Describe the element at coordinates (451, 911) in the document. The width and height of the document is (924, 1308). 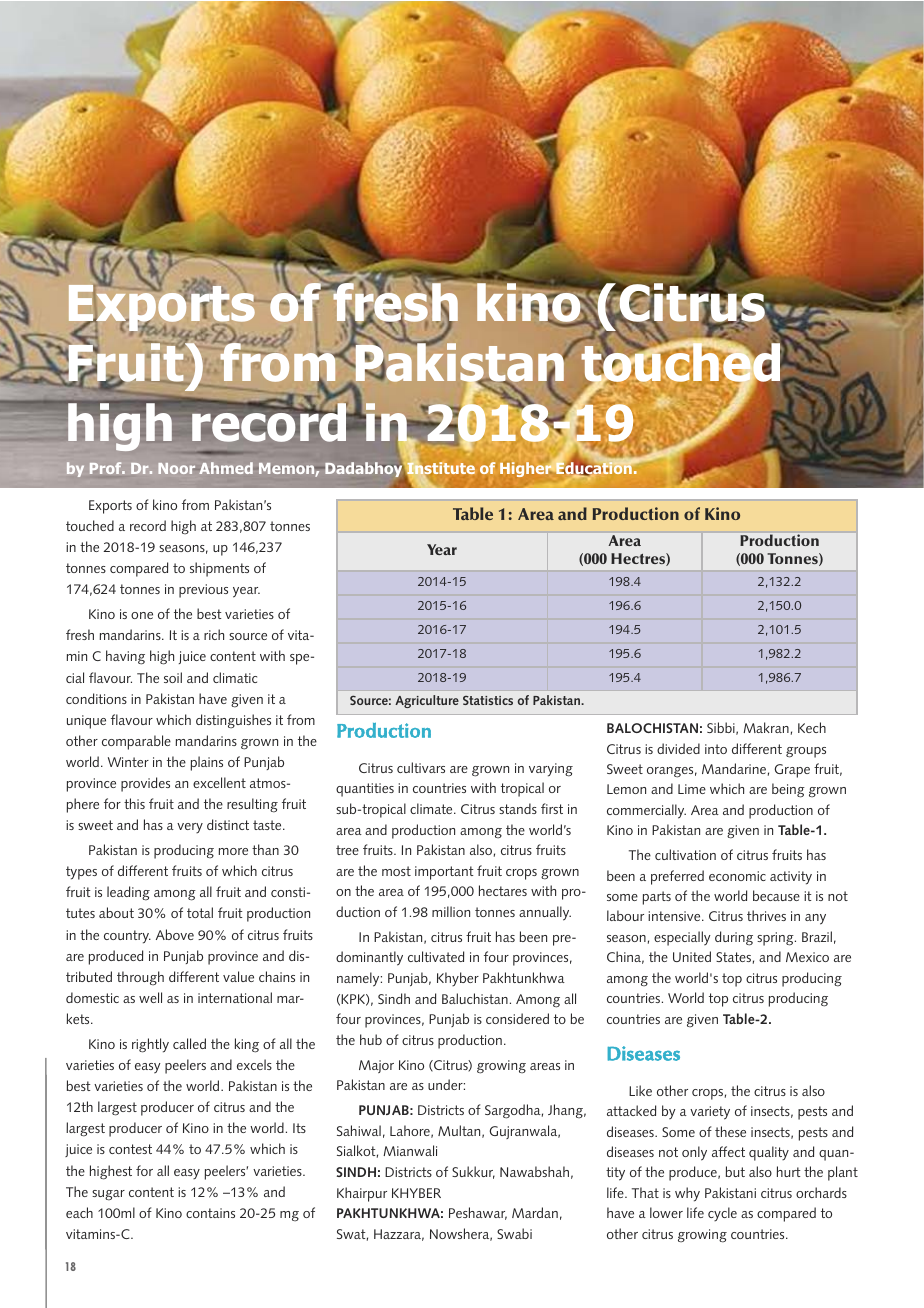
I see `million` at that location.
